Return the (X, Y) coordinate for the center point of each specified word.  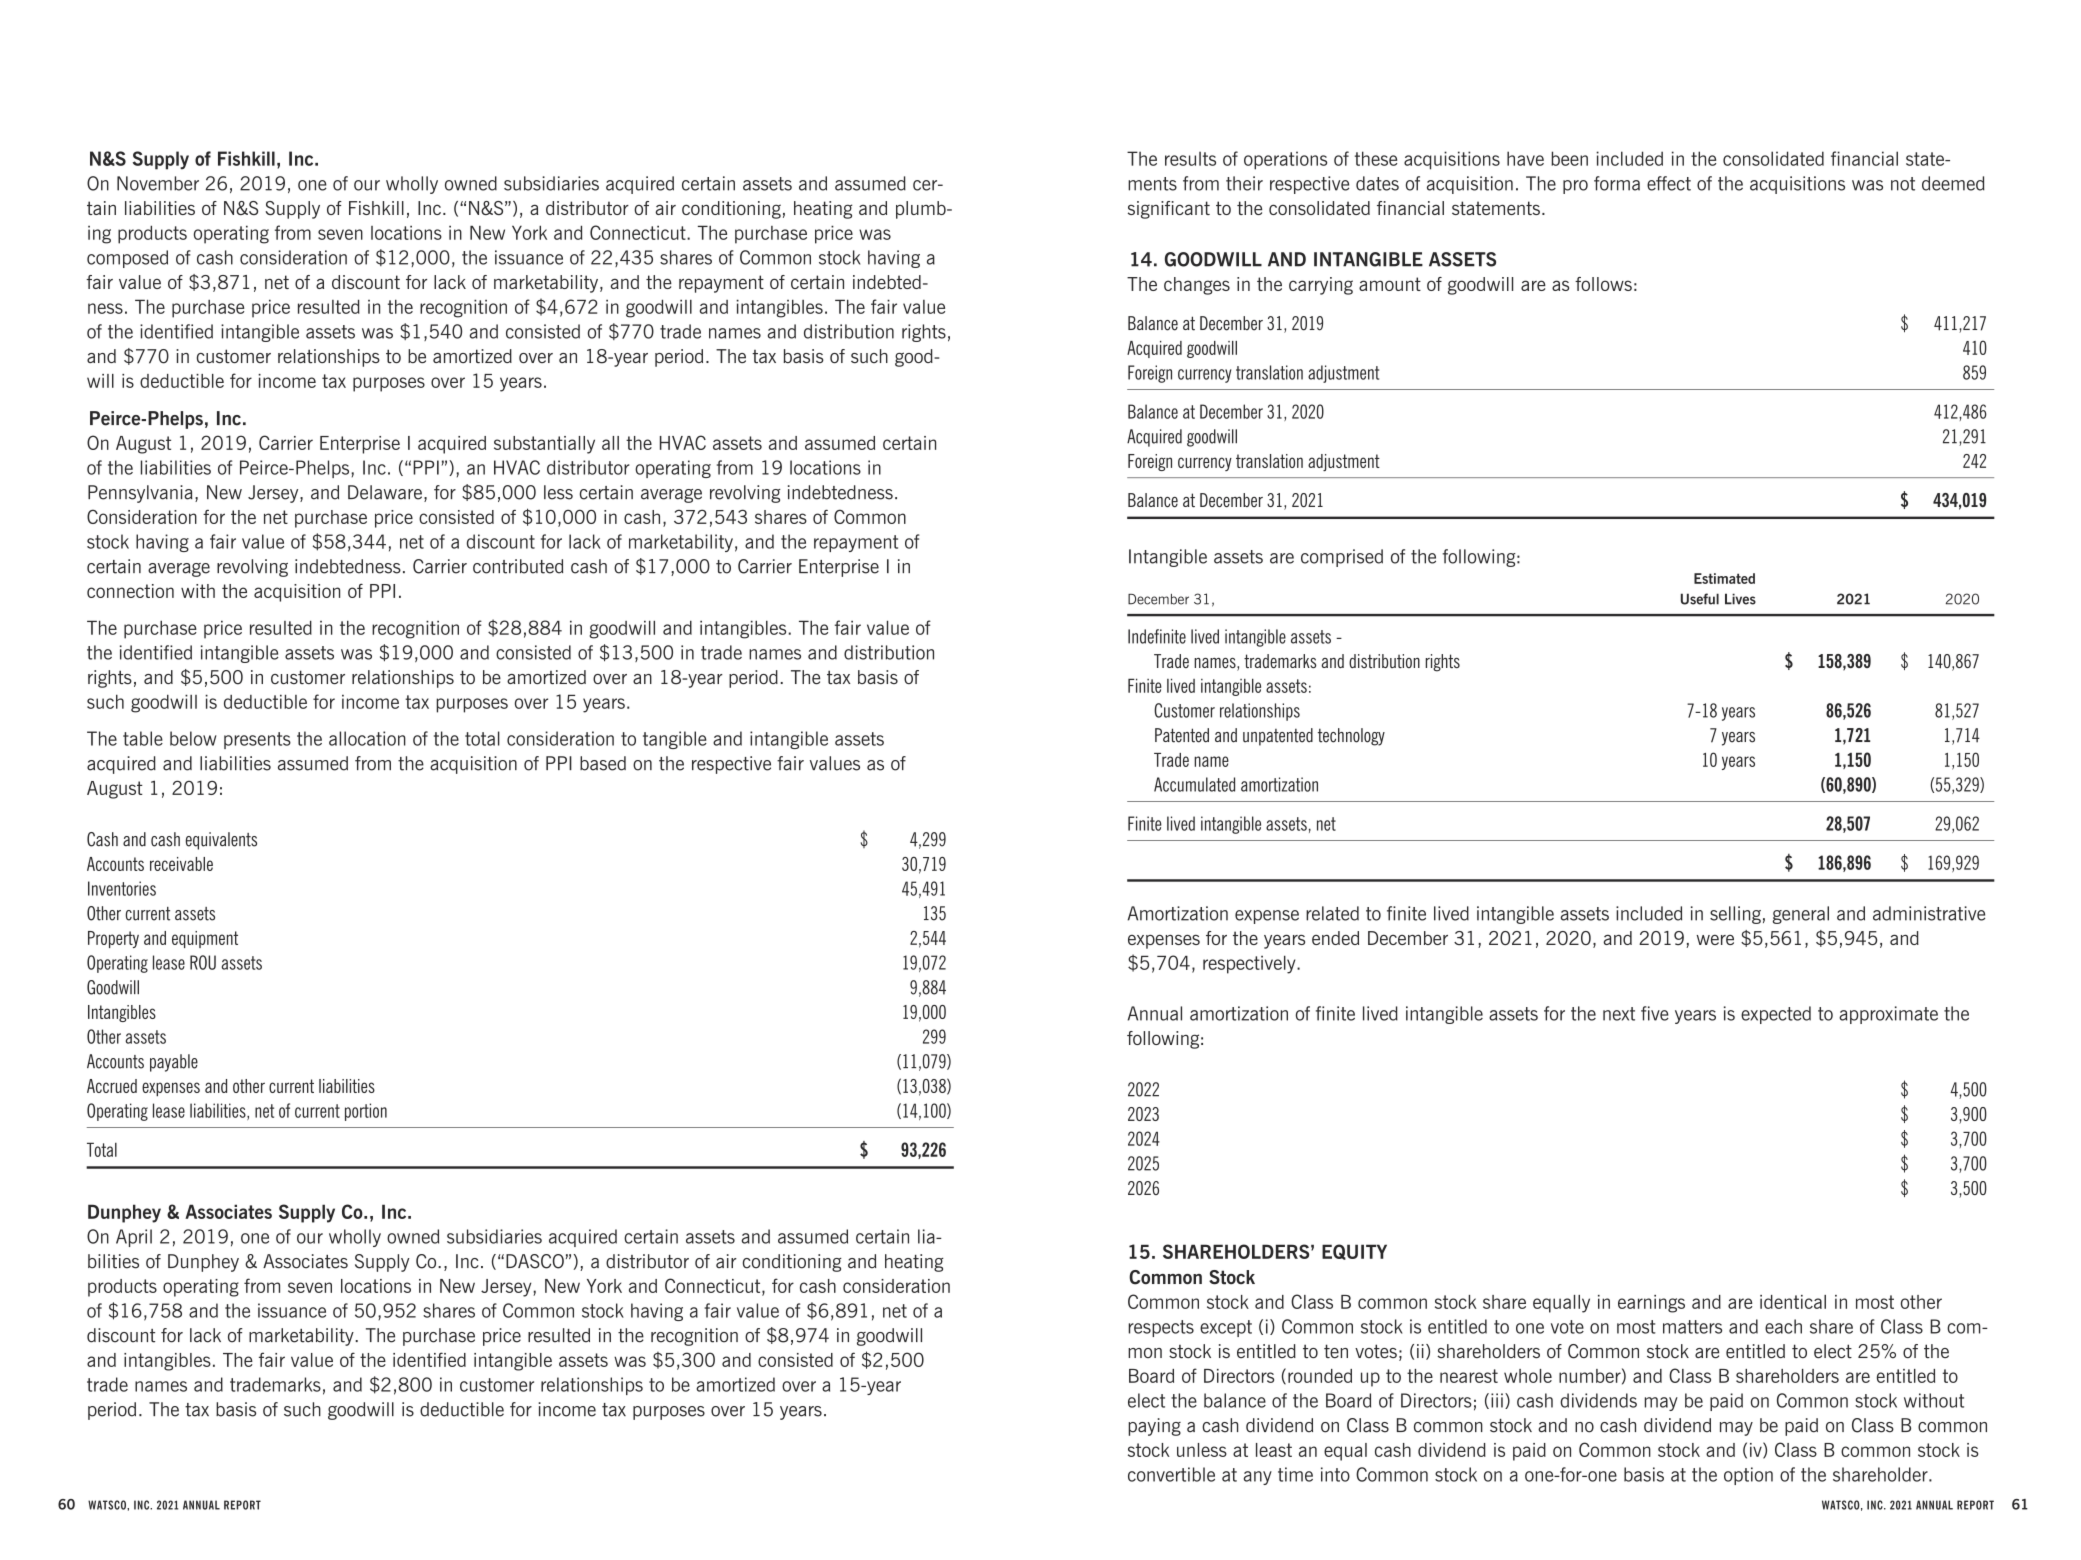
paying (1154, 1427)
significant (1169, 210)
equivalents (221, 841)
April (134, 1238)
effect (1669, 183)
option (1748, 1476)
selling (1735, 915)
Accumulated (1194, 784)
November (158, 183)
